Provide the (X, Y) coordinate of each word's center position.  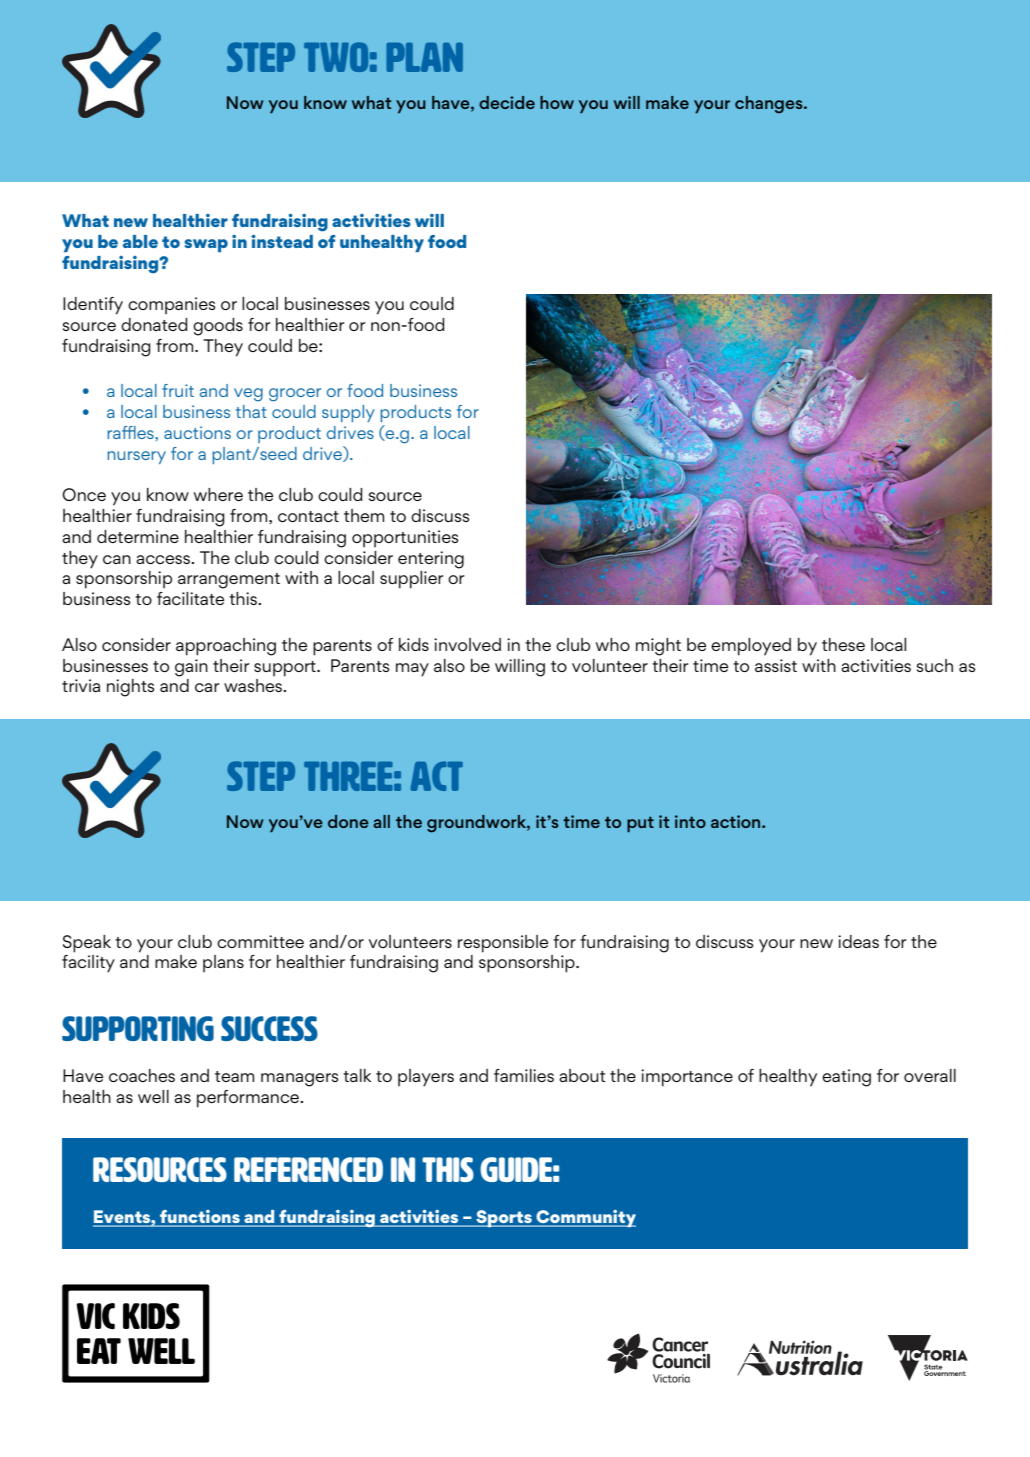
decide (507, 102)
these (843, 644)
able (140, 241)
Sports (504, 1218)
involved (467, 644)
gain (191, 668)
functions (200, 1218)
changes (770, 105)
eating (846, 1078)
